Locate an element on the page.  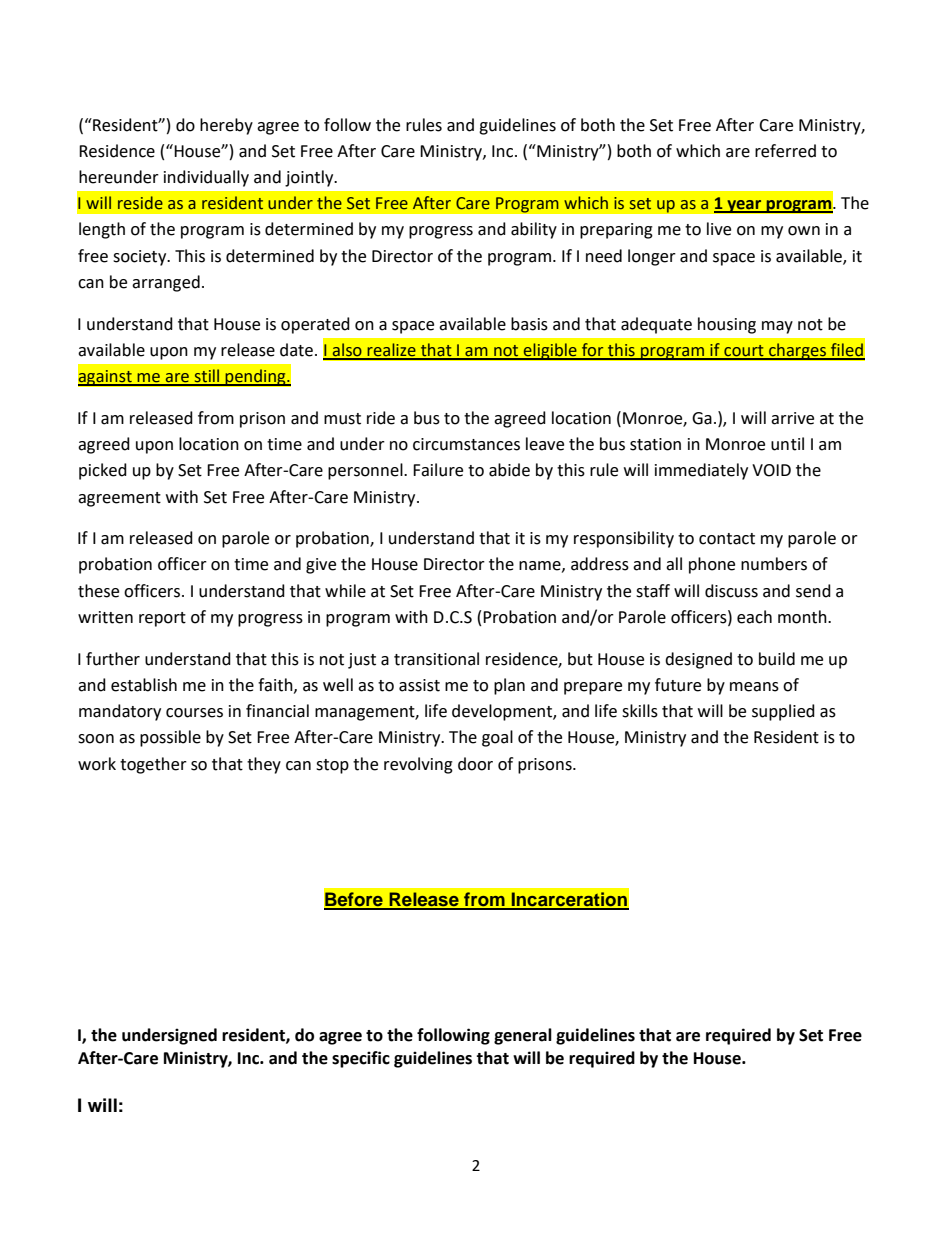
supplied is located at coordinates (783, 712).
